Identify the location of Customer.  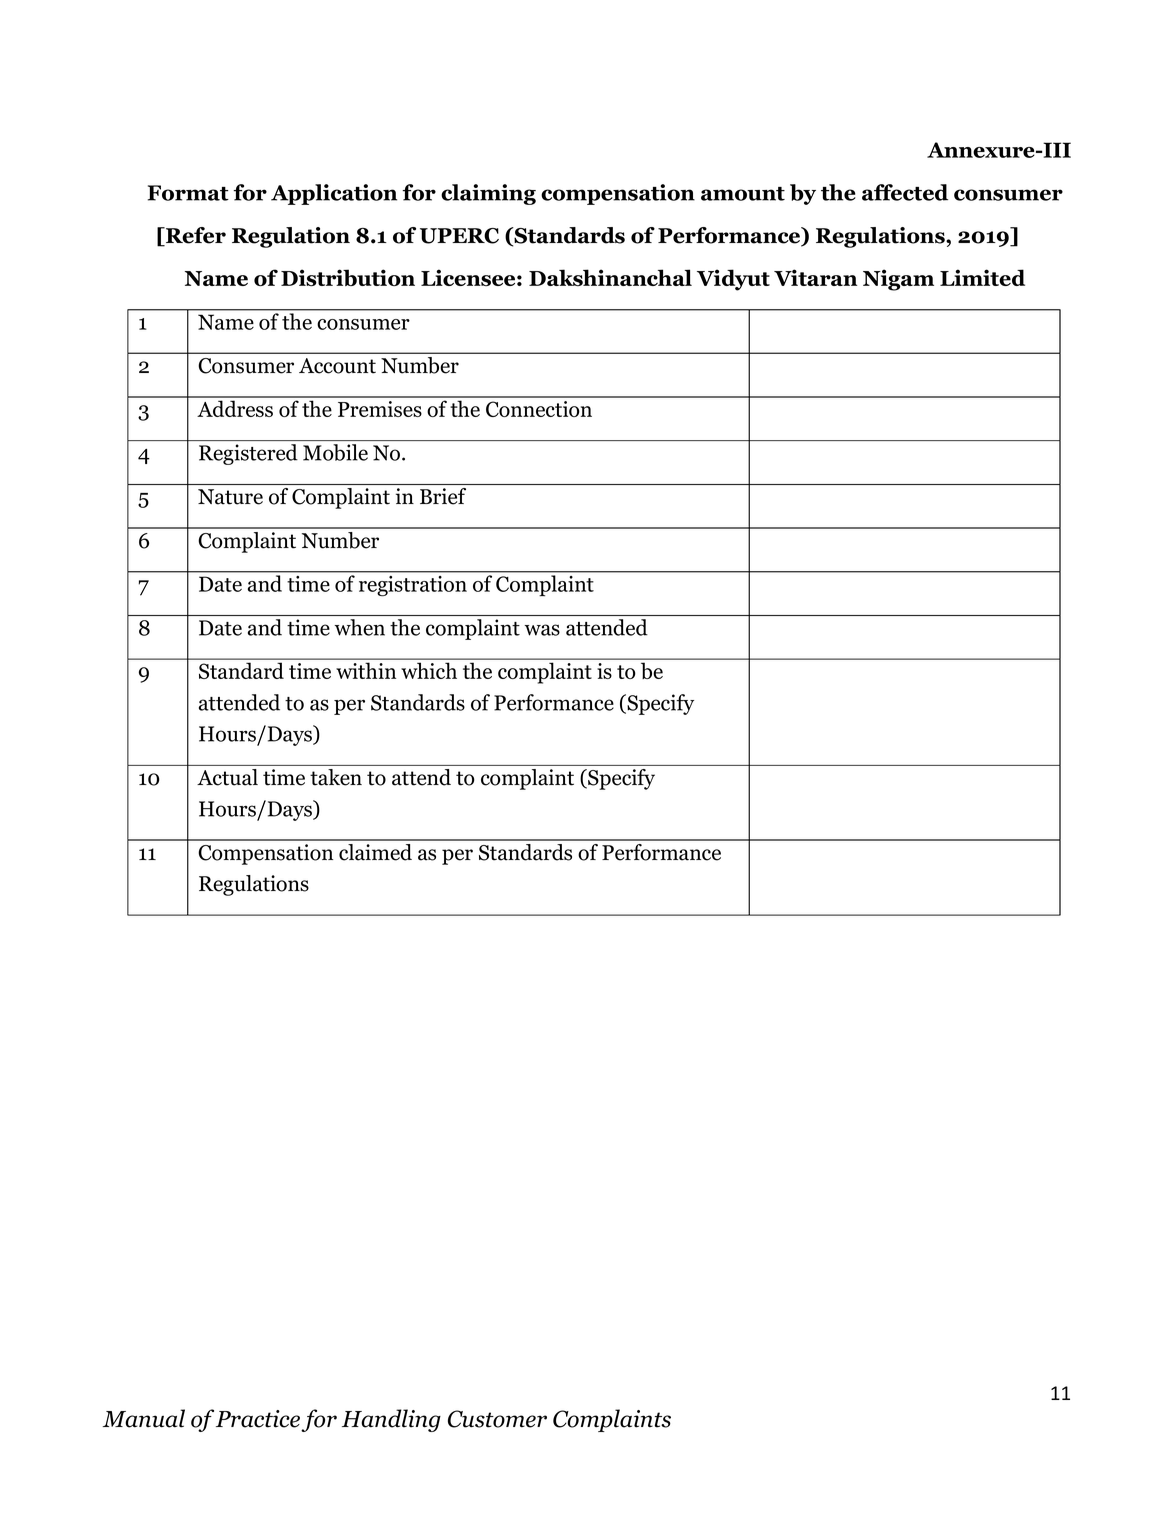
(497, 1419).
